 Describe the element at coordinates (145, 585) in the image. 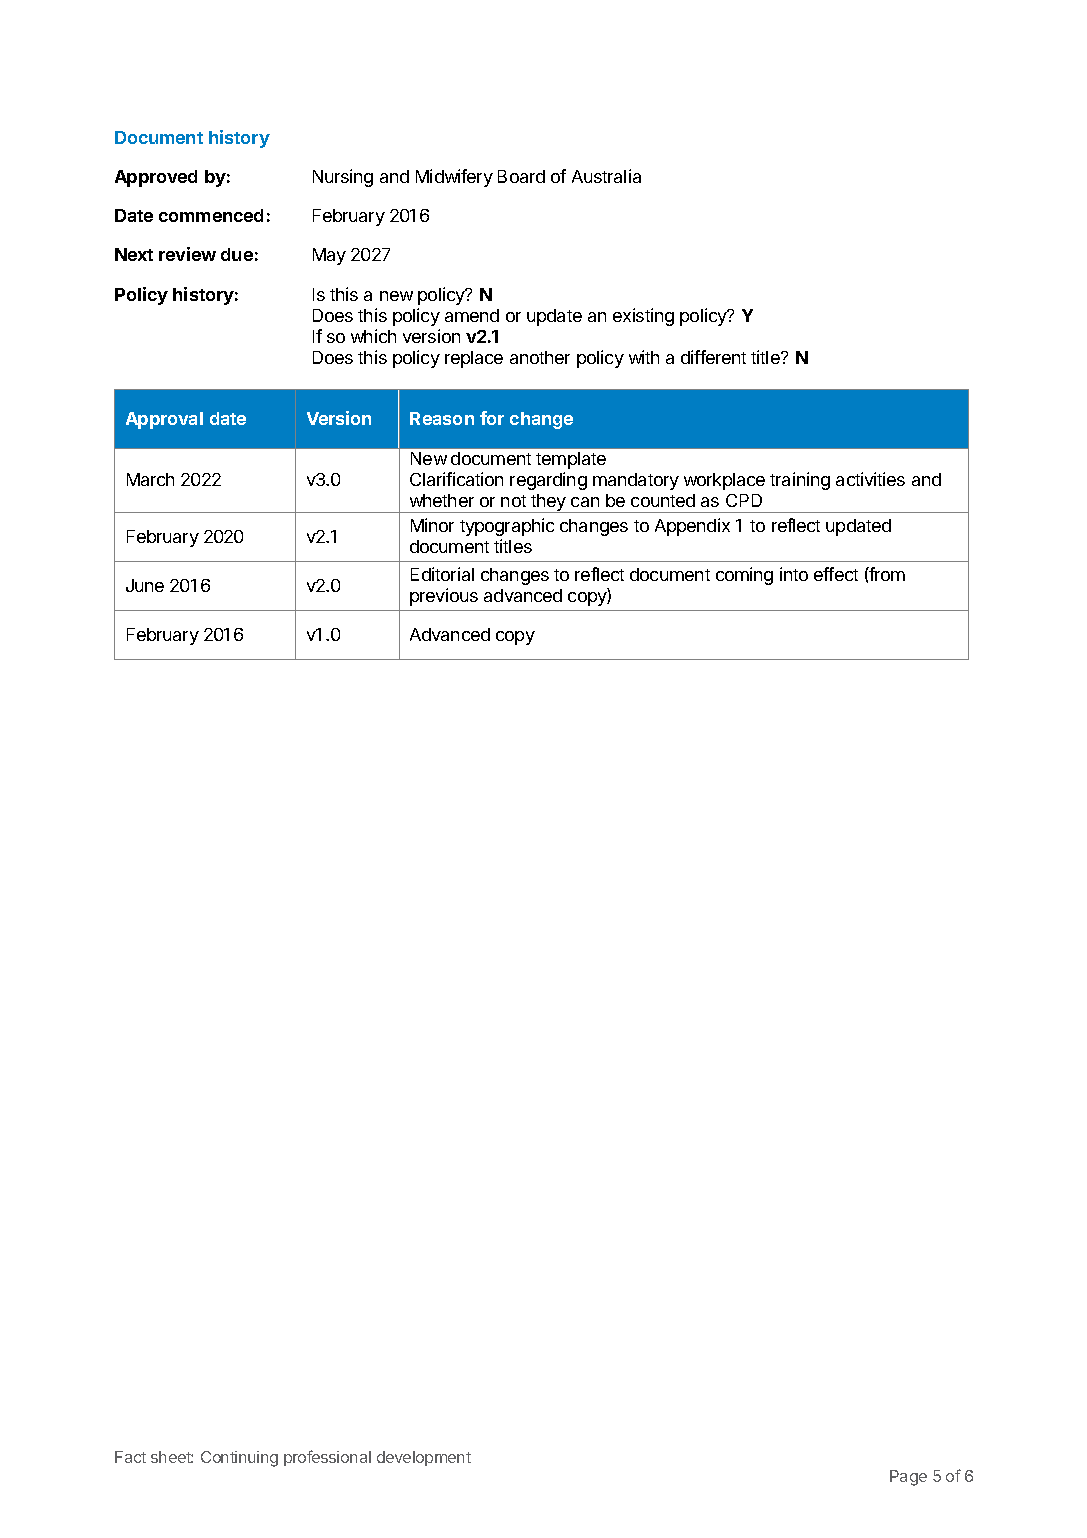

I see `June` at that location.
